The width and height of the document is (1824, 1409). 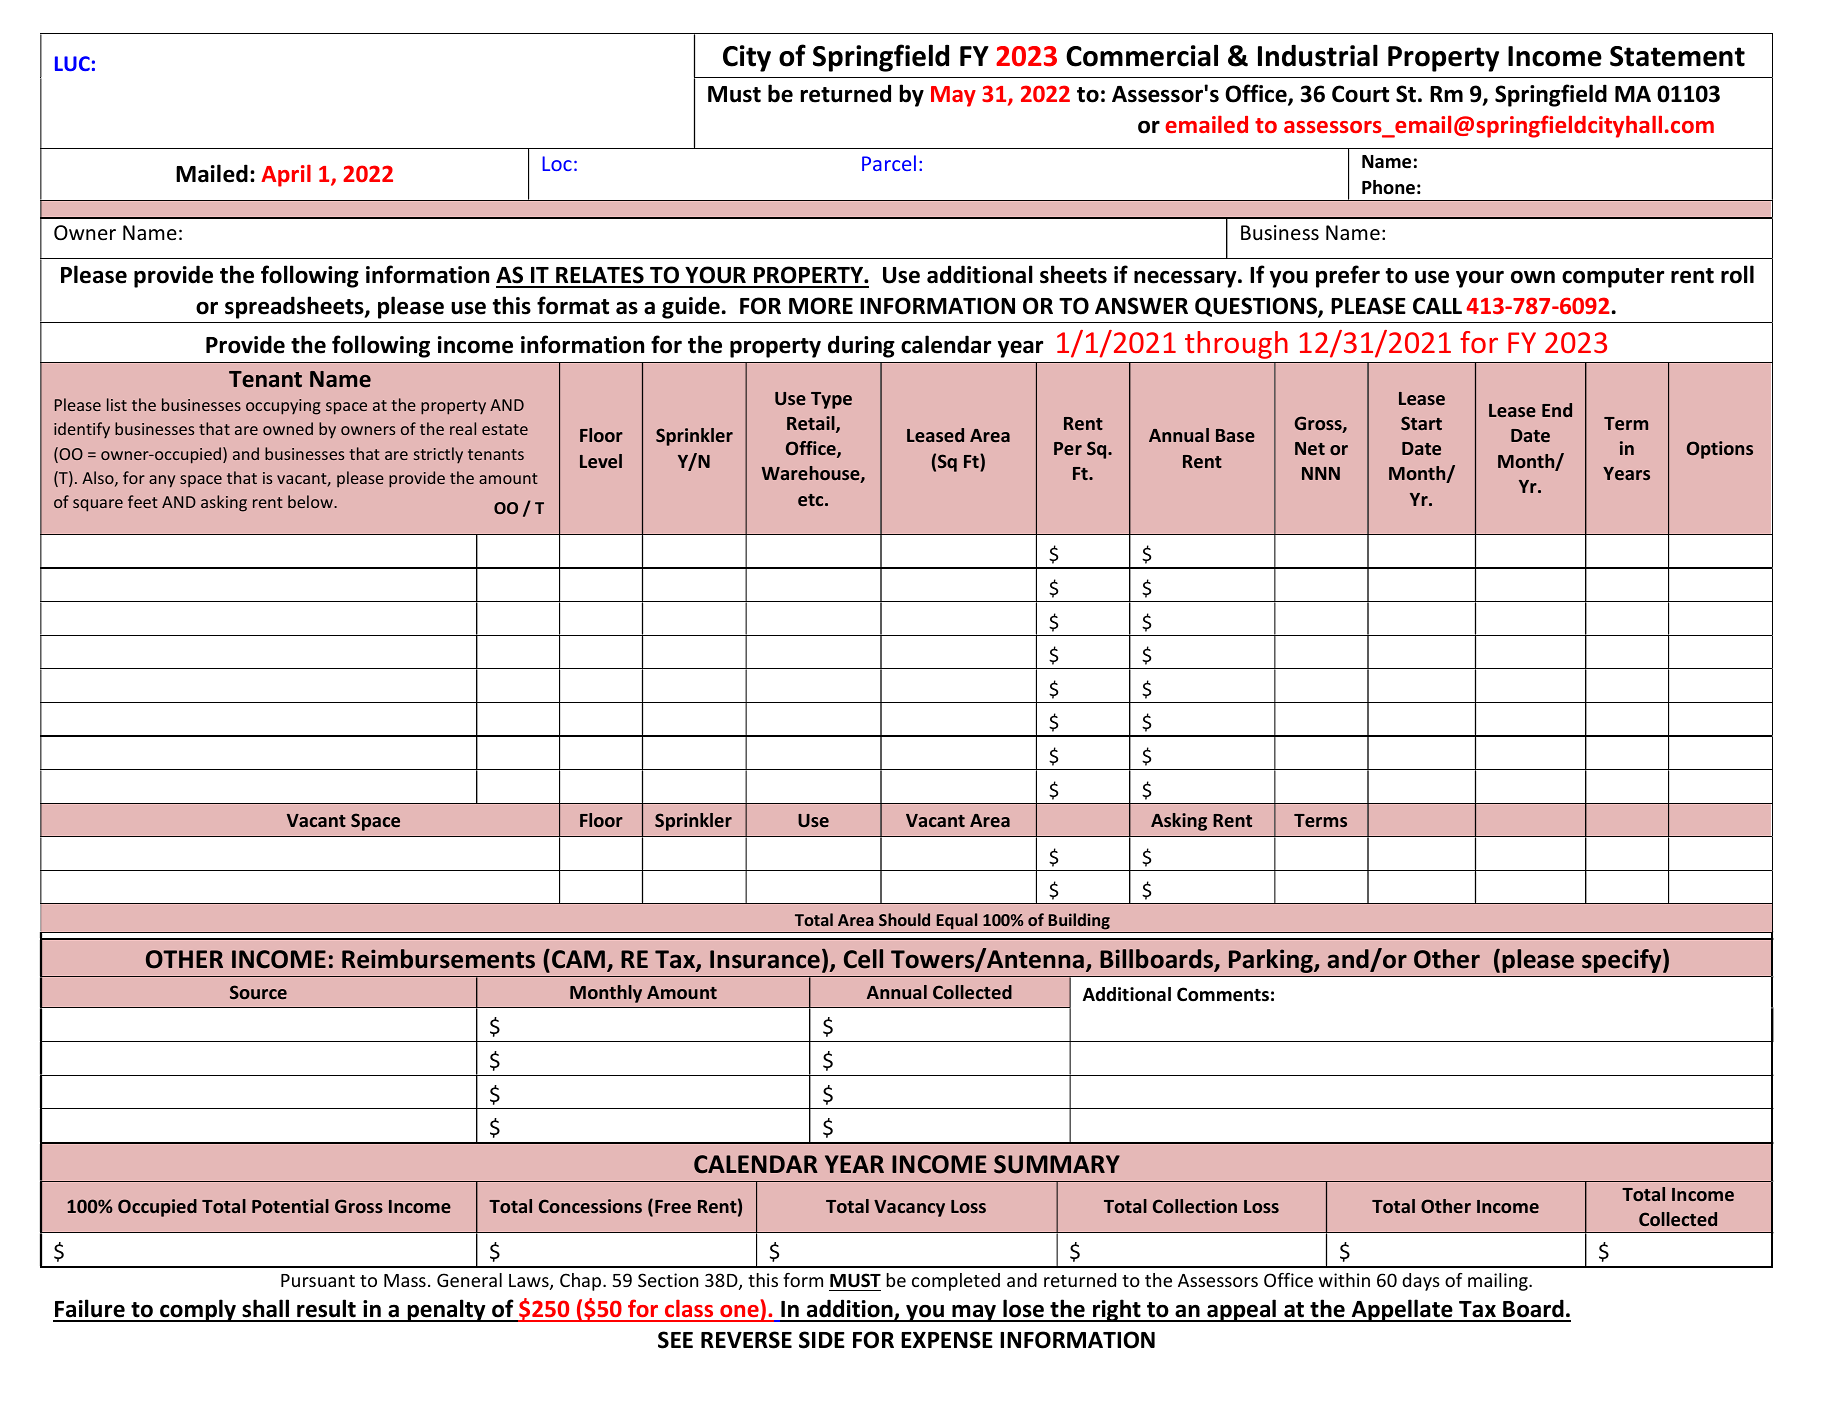 I want to click on NNN, so click(x=1321, y=473).
